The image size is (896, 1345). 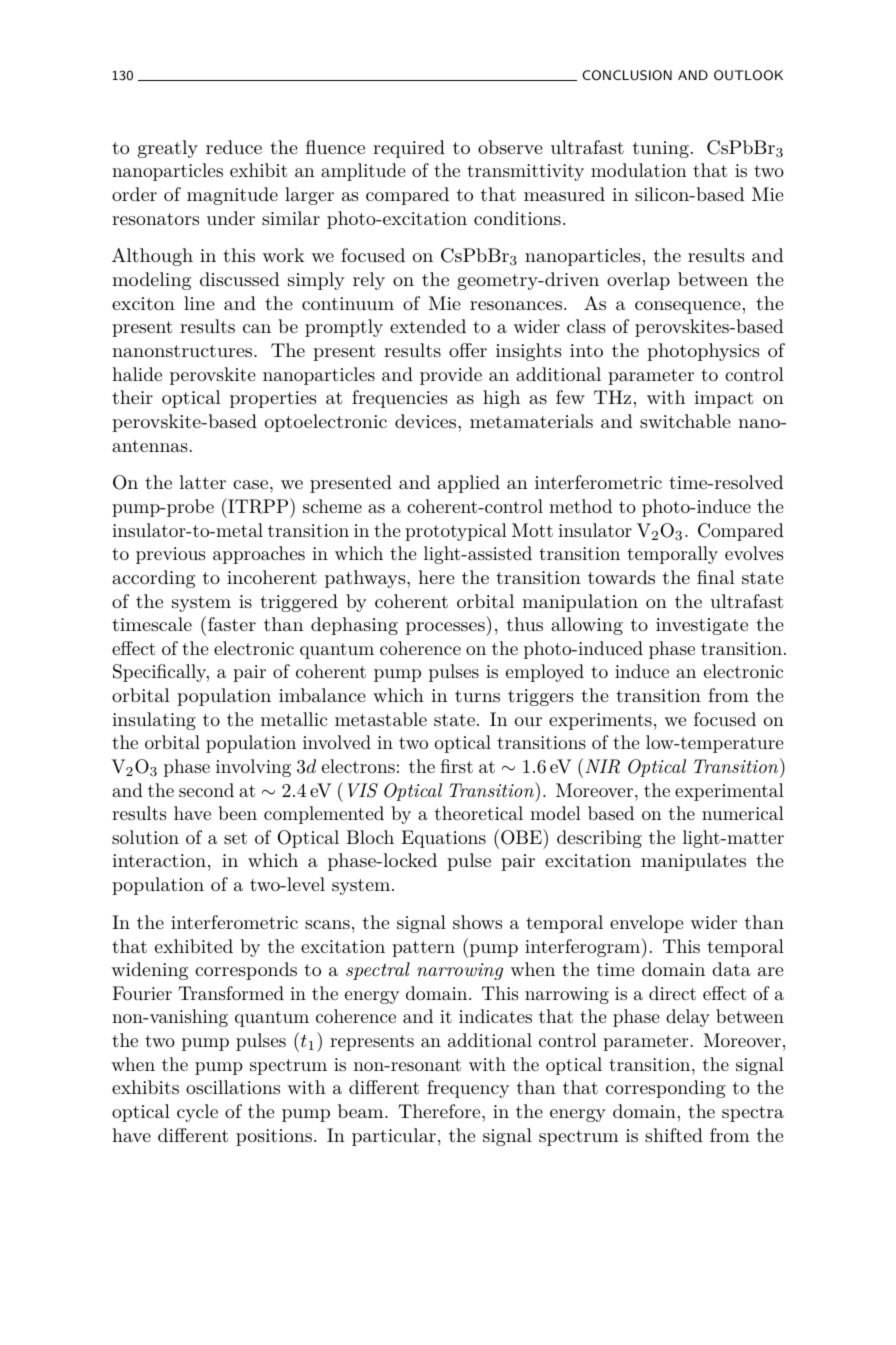 What do you see at coordinates (234, 147) in the screenshot?
I see `reduce` at bounding box center [234, 147].
